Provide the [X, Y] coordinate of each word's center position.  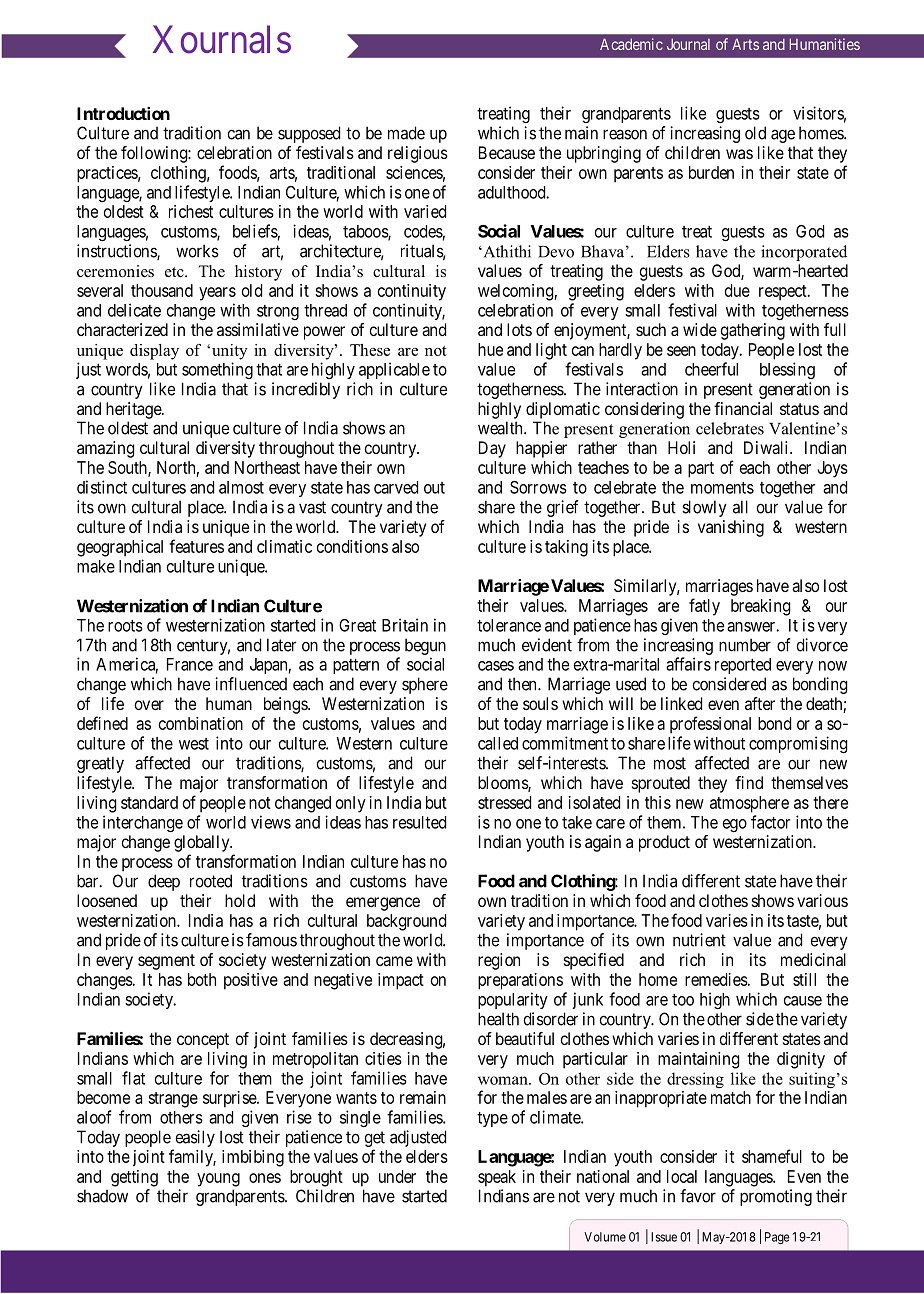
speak [497, 1178]
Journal [688, 44]
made [406, 133]
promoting [776, 1197]
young [218, 1180]
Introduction [123, 113]
